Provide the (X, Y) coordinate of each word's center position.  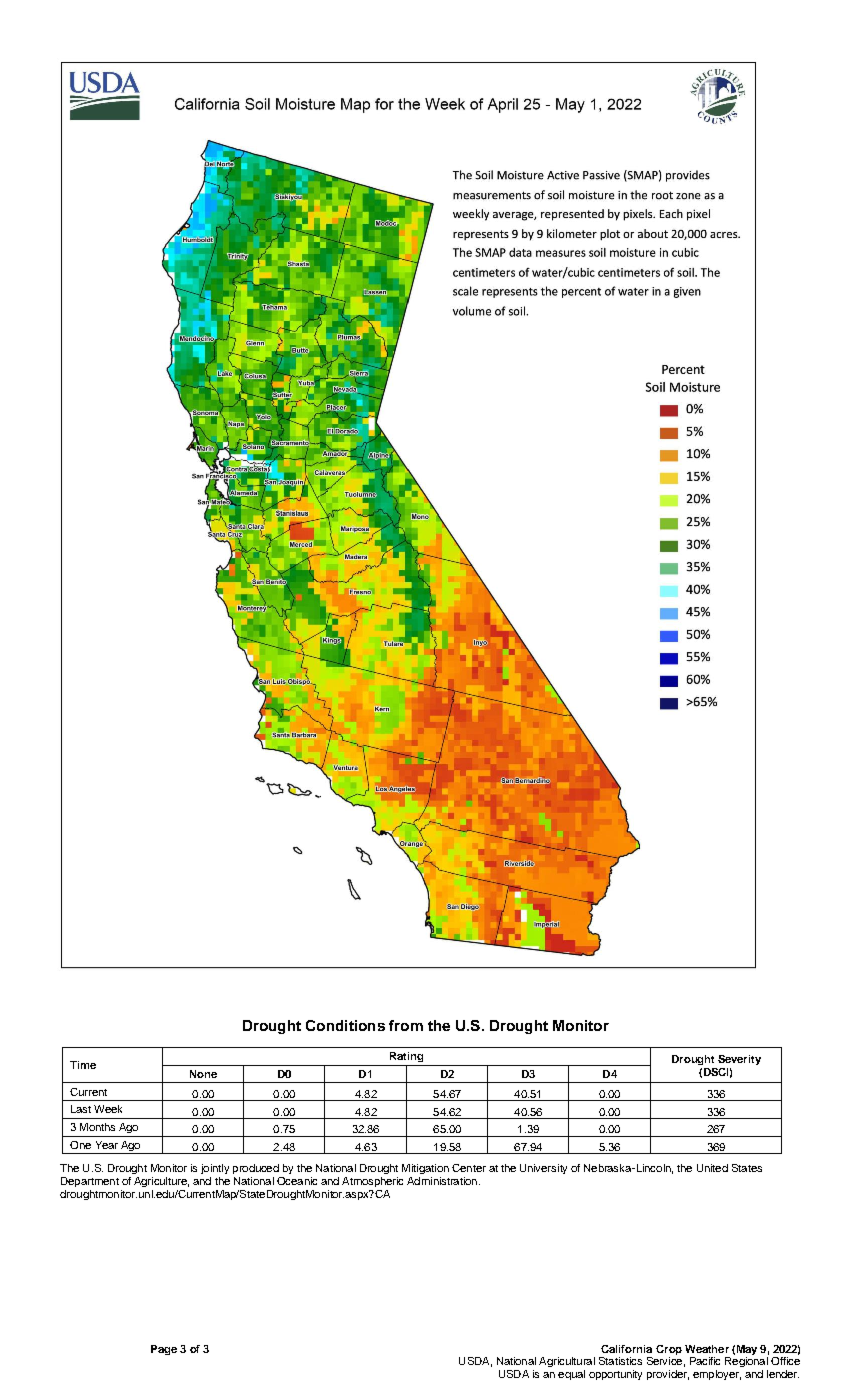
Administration (442, 1181)
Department (90, 1182)
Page (164, 1350)
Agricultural (567, 1362)
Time (83, 1065)
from (406, 1025)
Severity (739, 1060)
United (712, 1168)
